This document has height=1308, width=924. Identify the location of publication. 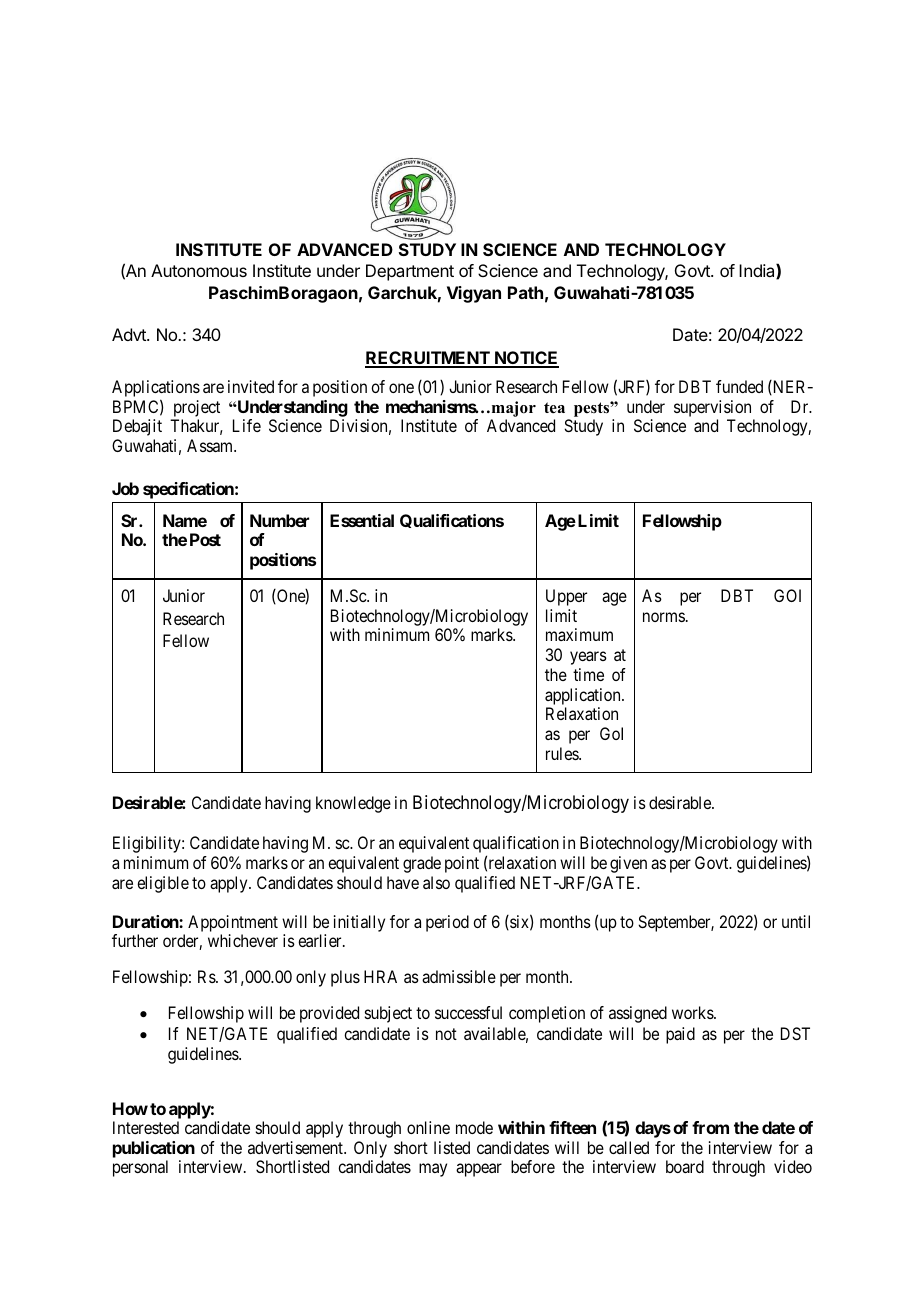
(154, 1149).
